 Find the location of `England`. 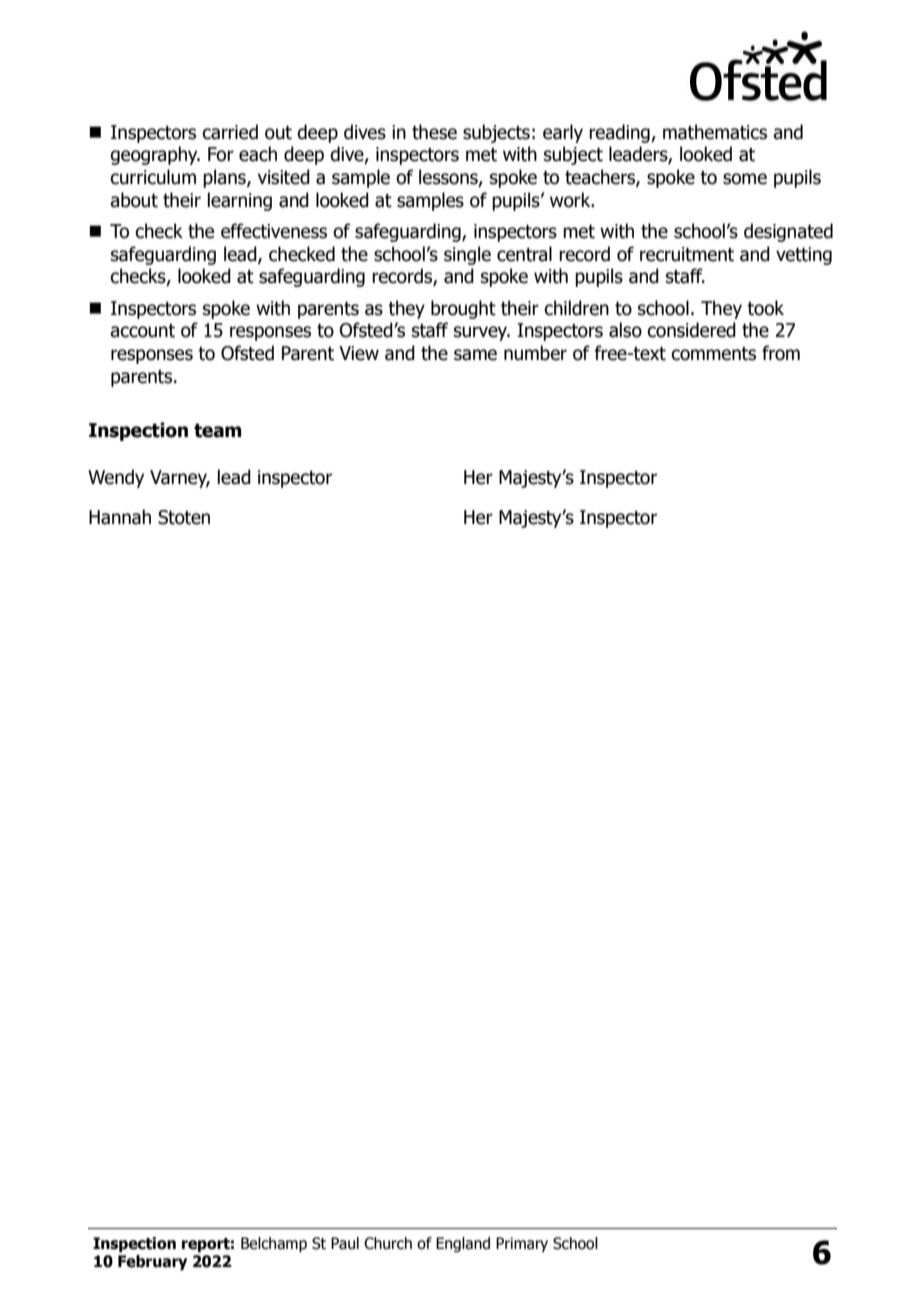

England is located at coordinates (463, 1244).
